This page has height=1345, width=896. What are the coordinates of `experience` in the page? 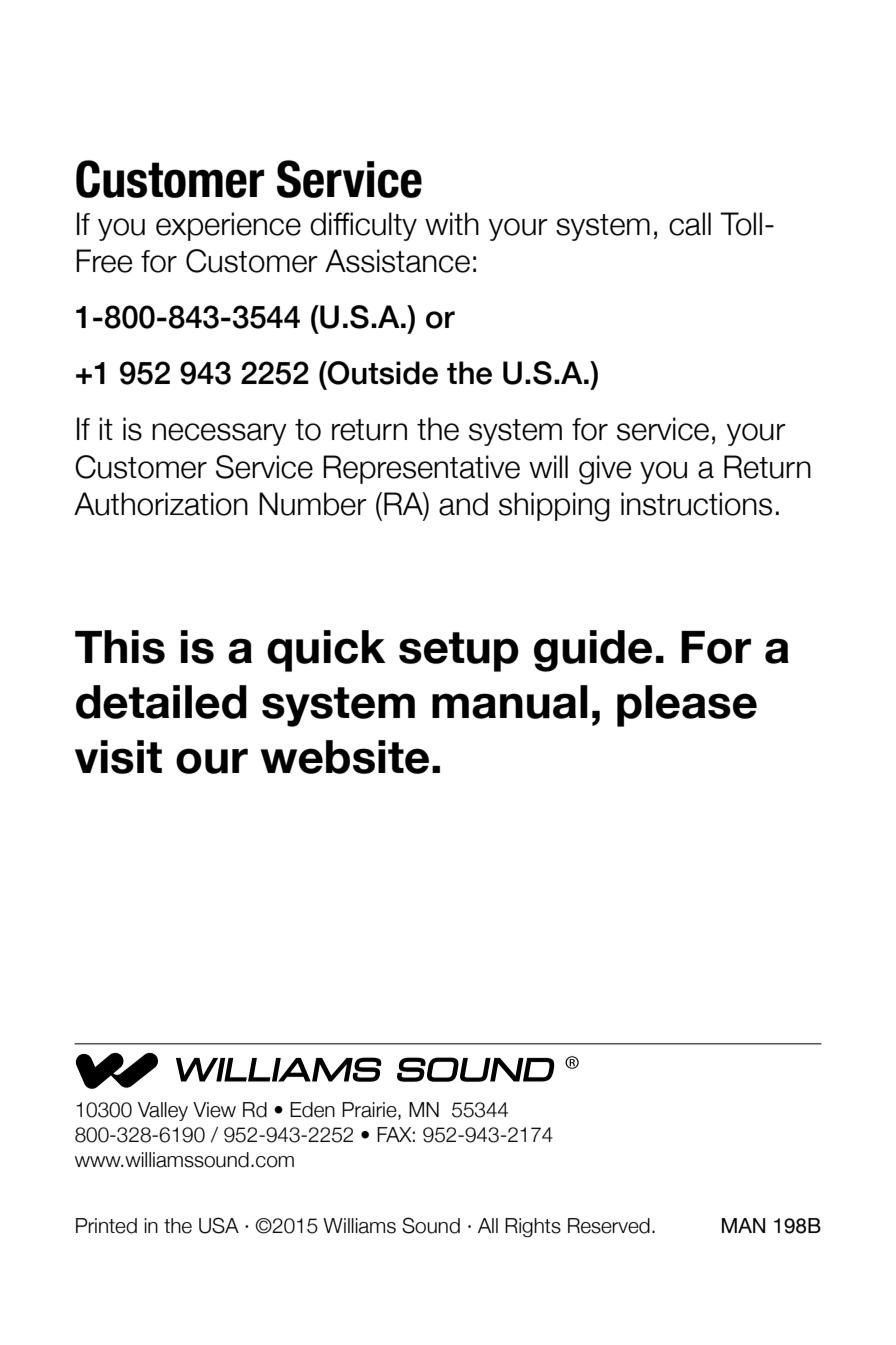 It's located at (228, 226).
